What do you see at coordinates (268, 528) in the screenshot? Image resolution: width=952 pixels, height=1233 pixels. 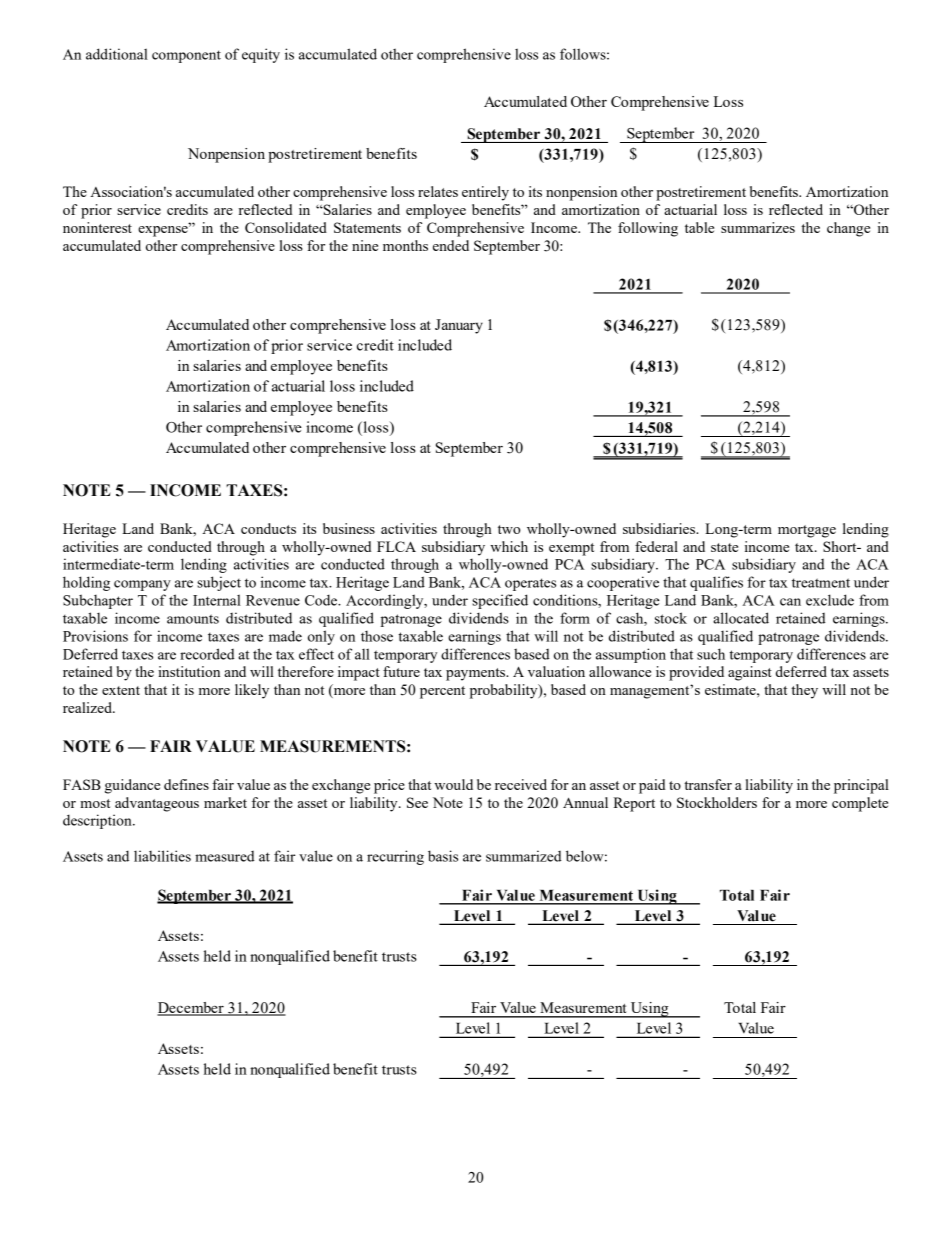 I see `conducts` at bounding box center [268, 528].
